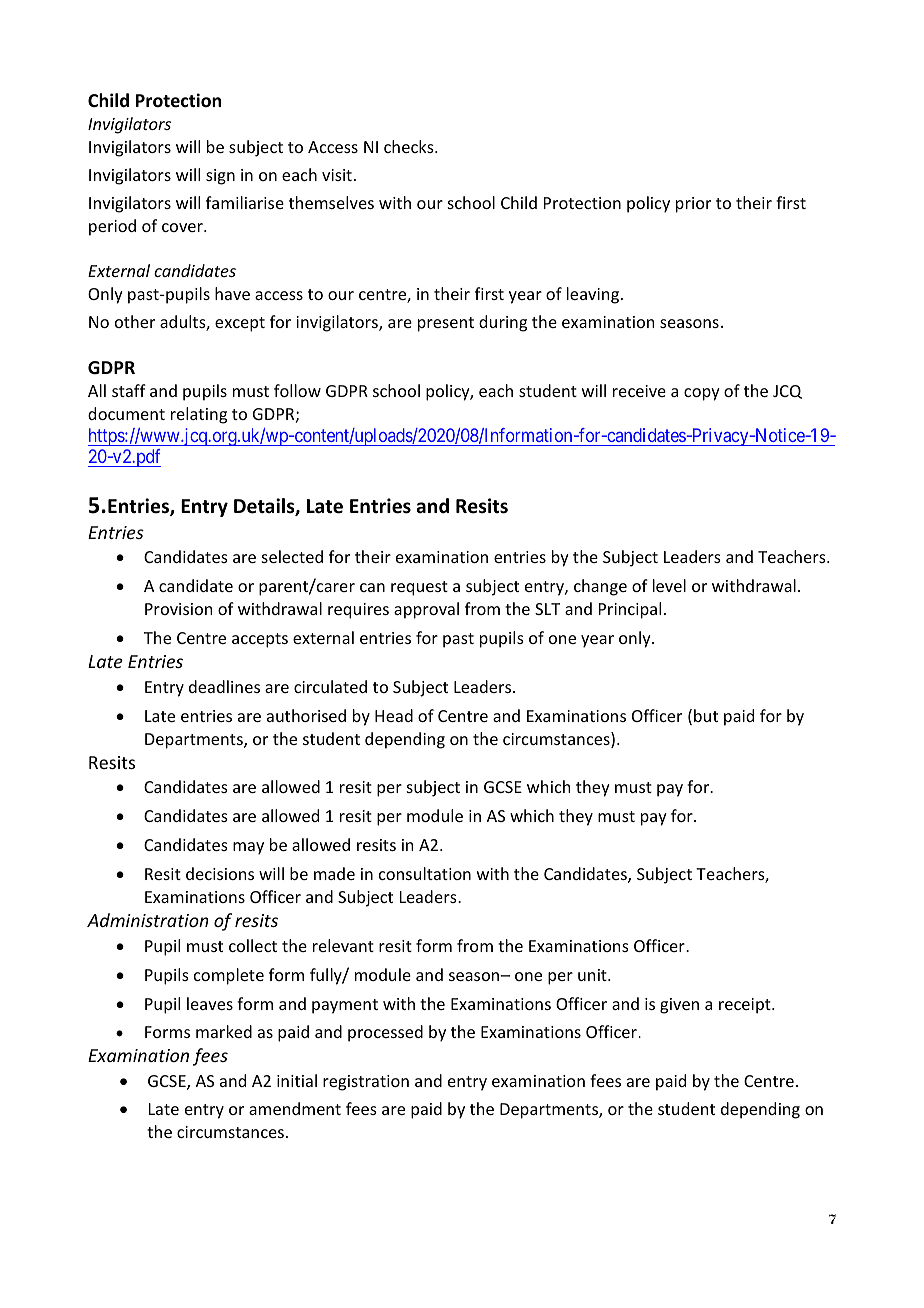 The width and height of the page is (924, 1308). What do you see at coordinates (410, 146) in the page?
I see `checks` at bounding box center [410, 146].
